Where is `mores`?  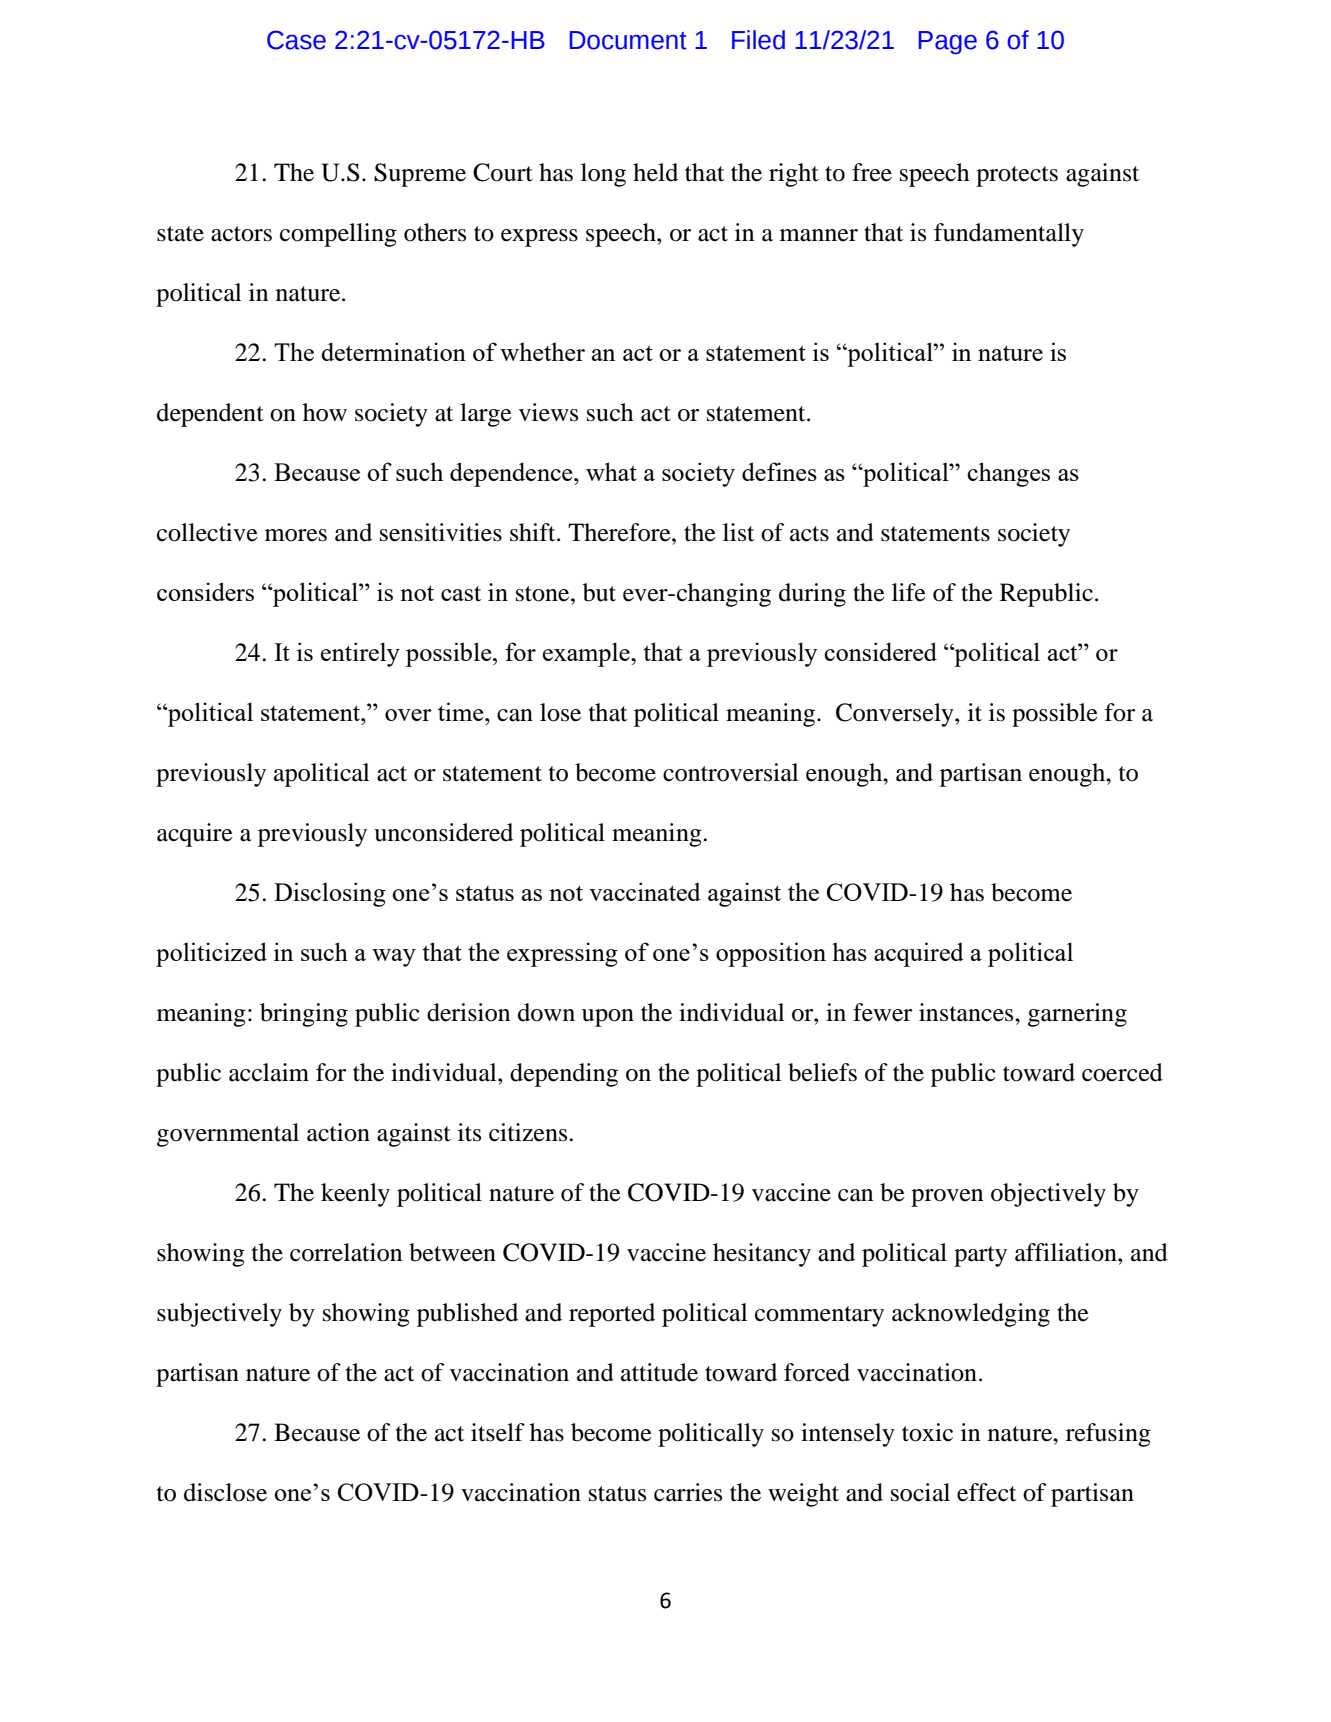
mores is located at coordinates (296, 535).
